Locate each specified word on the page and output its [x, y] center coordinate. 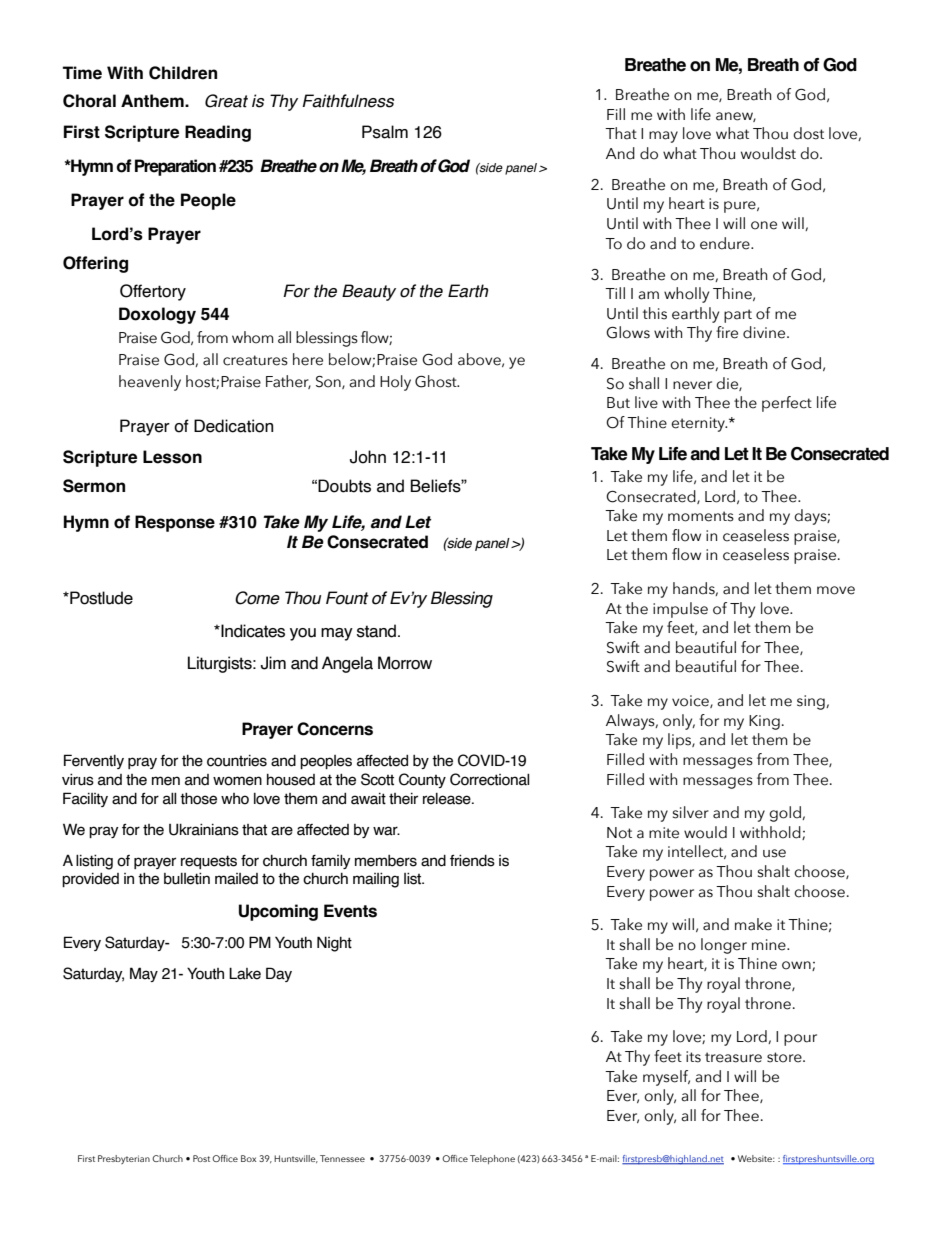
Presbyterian [124, 1159]
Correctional [490, 779]
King [764, 722]
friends [472, 860]
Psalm [385, 132]
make [753, 924]
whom [253, 337]
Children [183, 73]
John [368, 457]
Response [175, 523]
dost [808, 133]
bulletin [187, 878]
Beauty [369, 292]
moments [701, 516]
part [738, 316]
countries [237, 761]
